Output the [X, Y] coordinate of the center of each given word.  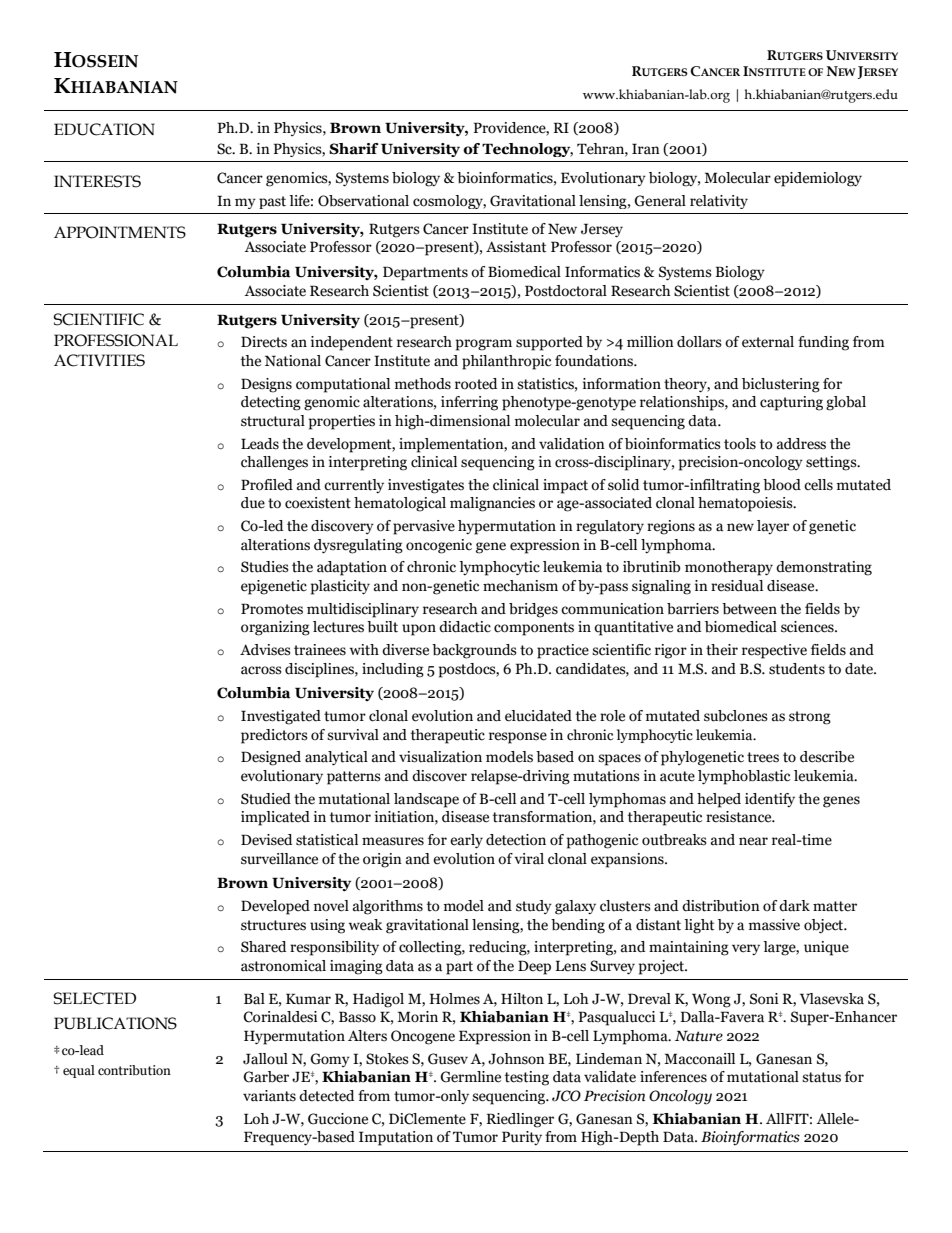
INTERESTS [97, 181]
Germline [470, 1077]
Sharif [354, 149]
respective [774, 651]
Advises [265, 650]
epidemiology [818, 179]
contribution [134, 1070]
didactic [465, 627]
